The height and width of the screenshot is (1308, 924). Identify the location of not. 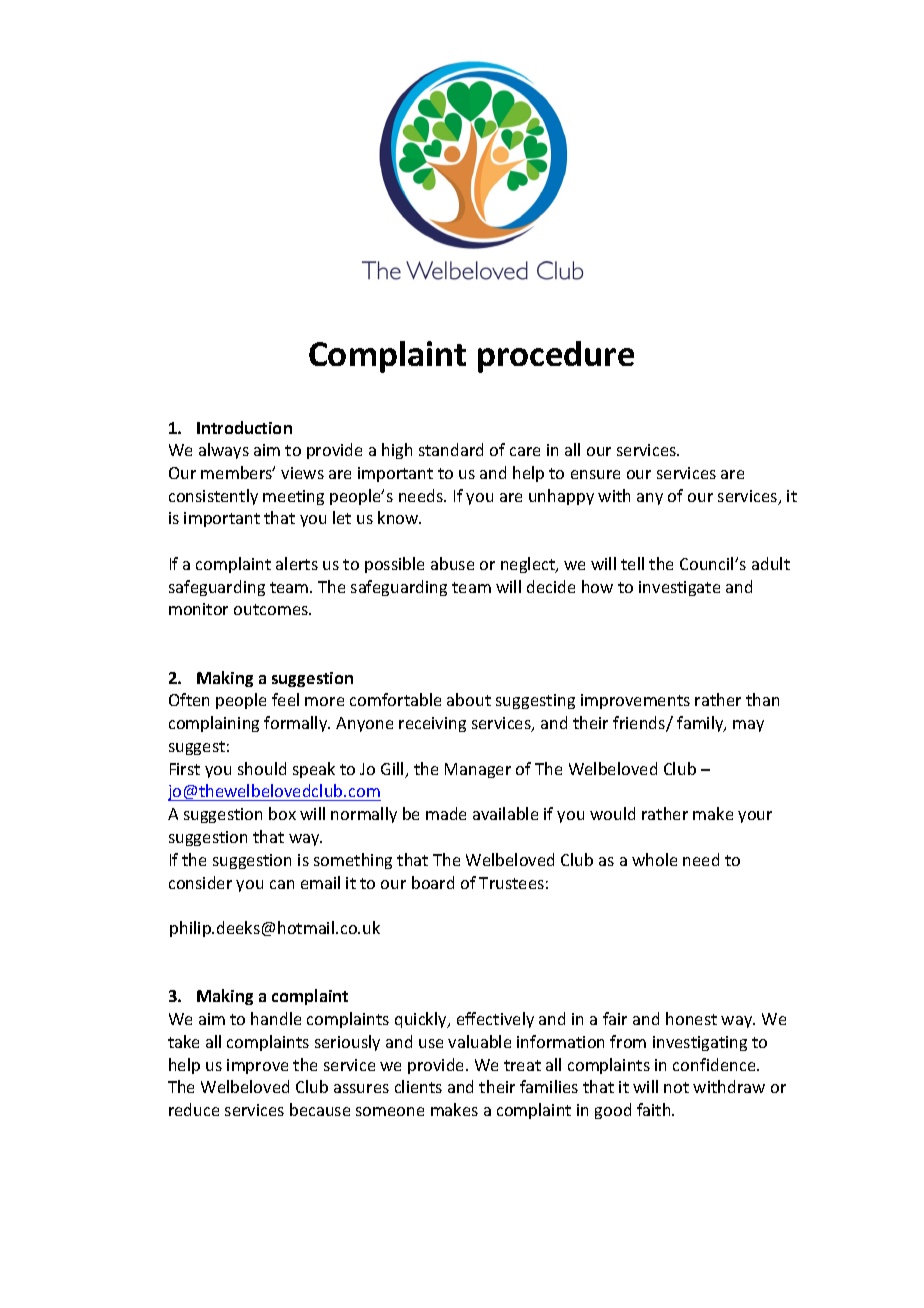
(676, 1087).
